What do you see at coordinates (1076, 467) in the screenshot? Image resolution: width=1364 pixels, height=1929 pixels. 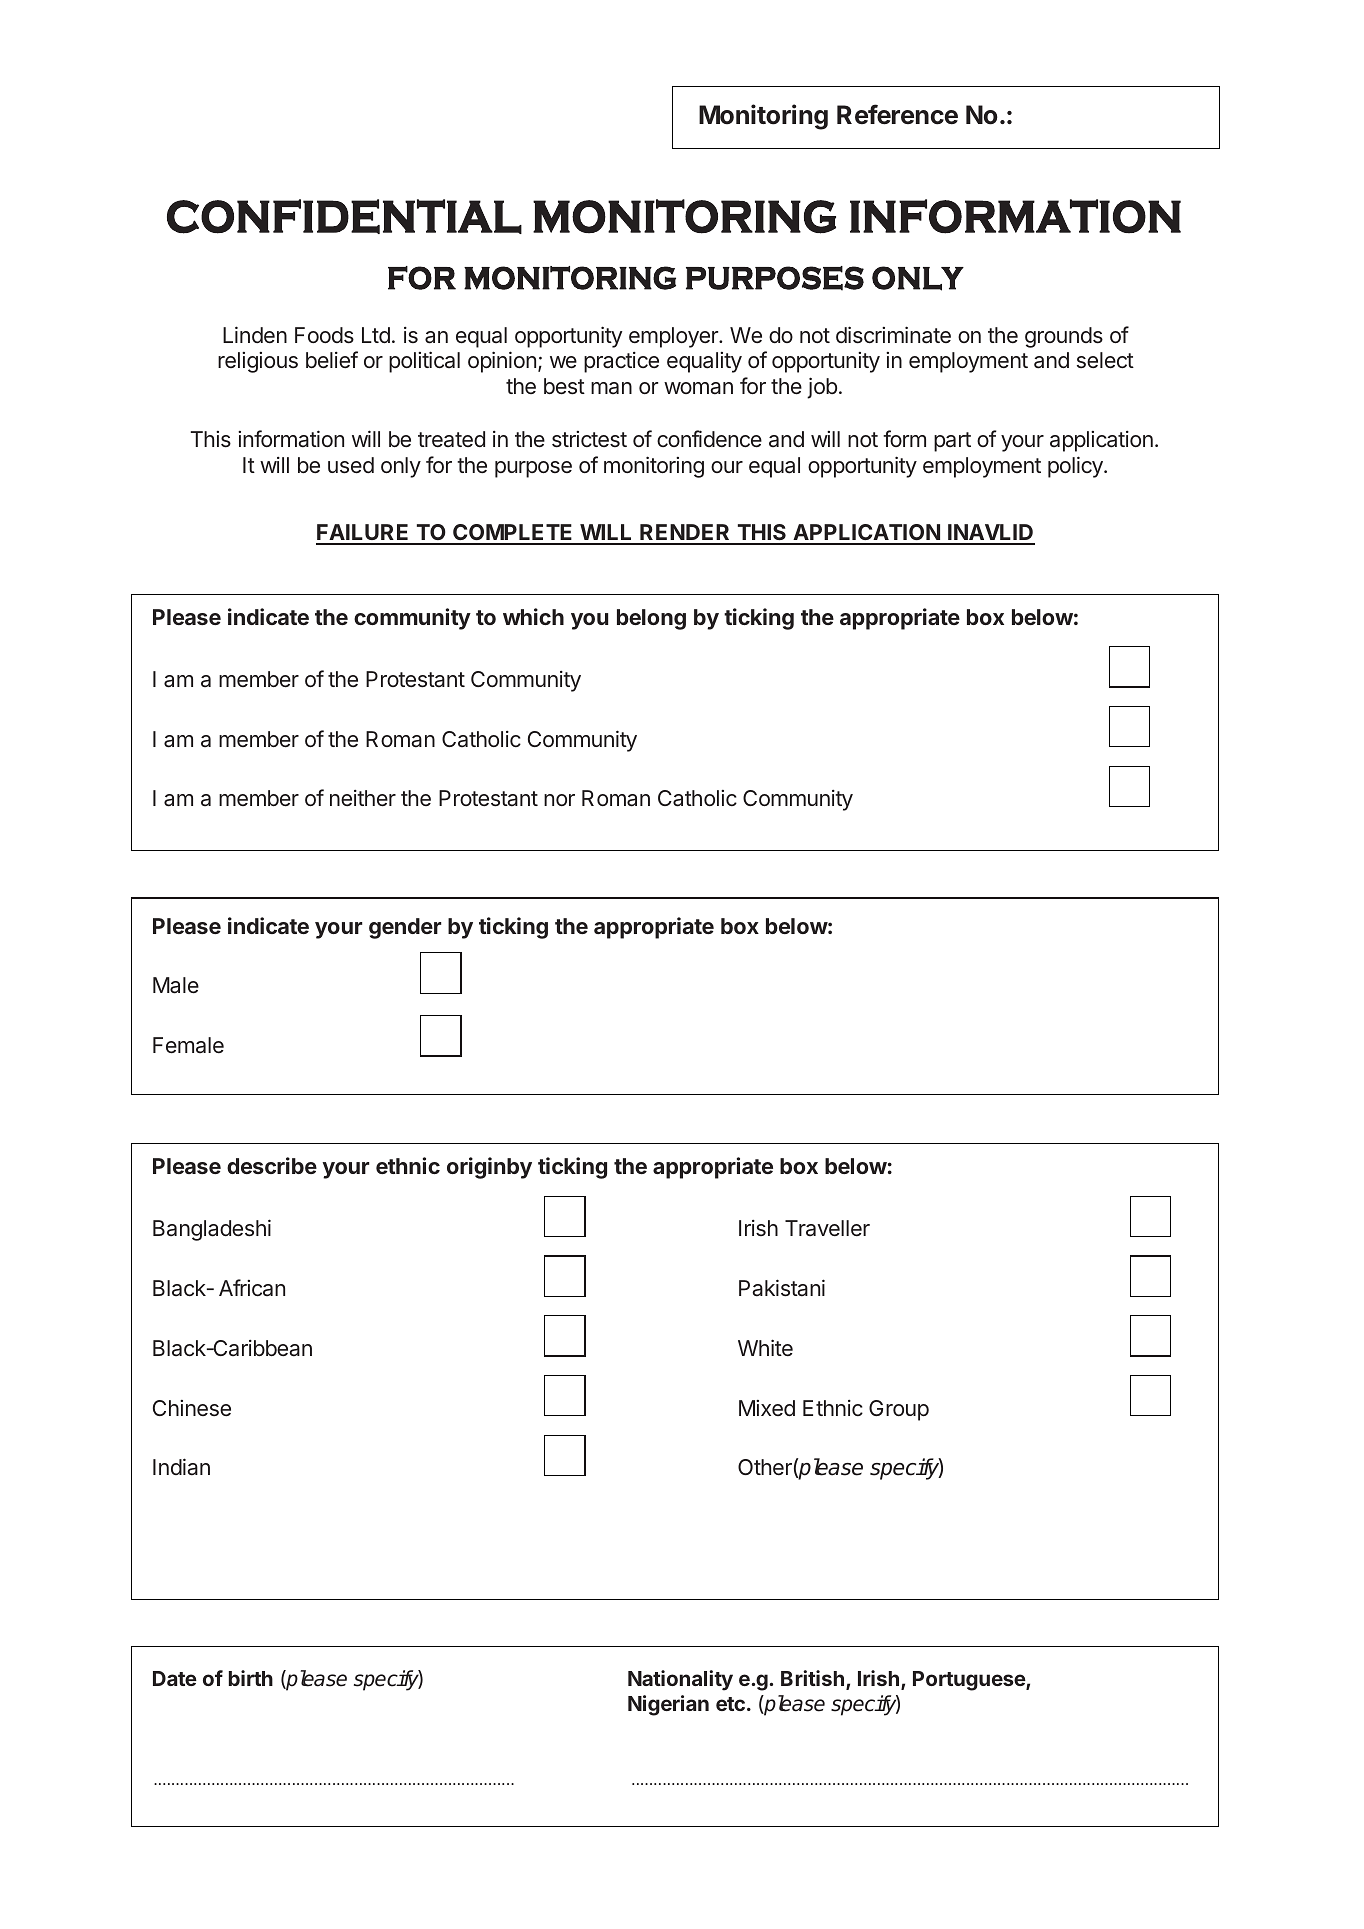 I see `policy` at bounding box center [1076, 467].
